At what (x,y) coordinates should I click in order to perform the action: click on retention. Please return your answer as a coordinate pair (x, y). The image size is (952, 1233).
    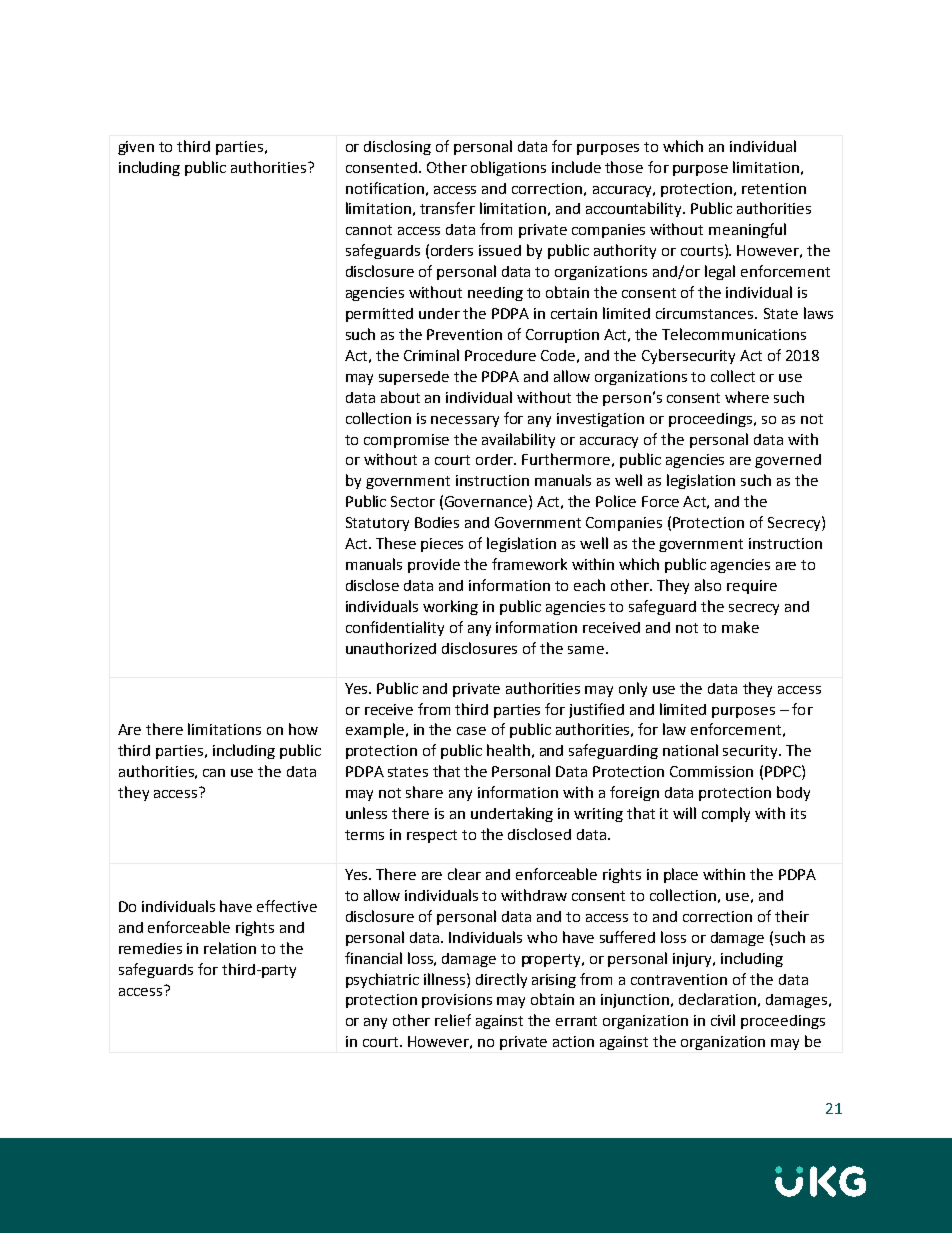
    Looking at the image, I should click on (774, 188).
